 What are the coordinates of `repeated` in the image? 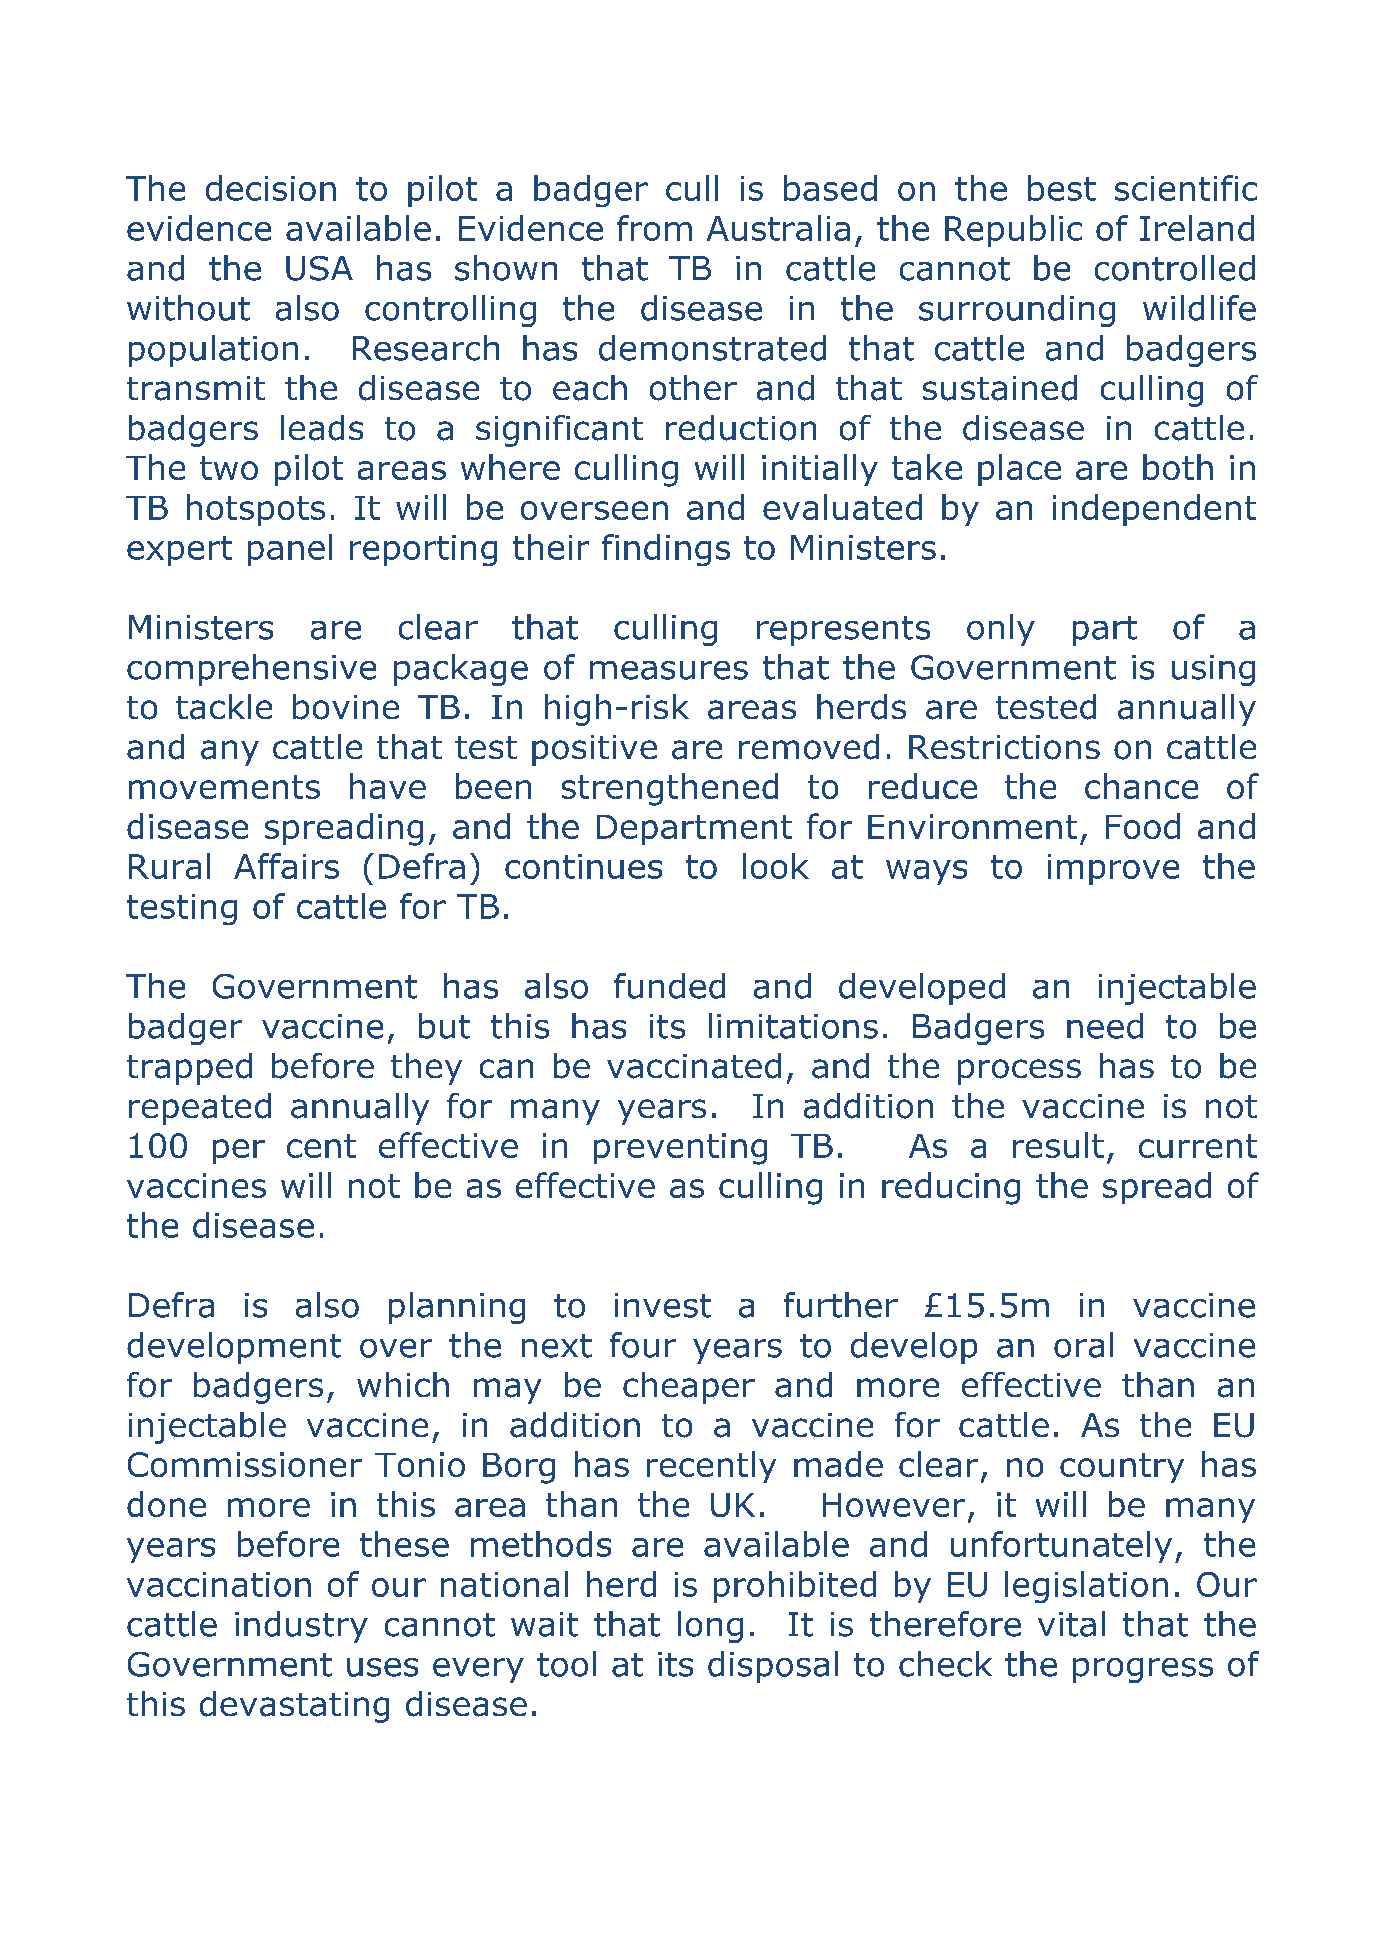 It's located at (200, 1109).
